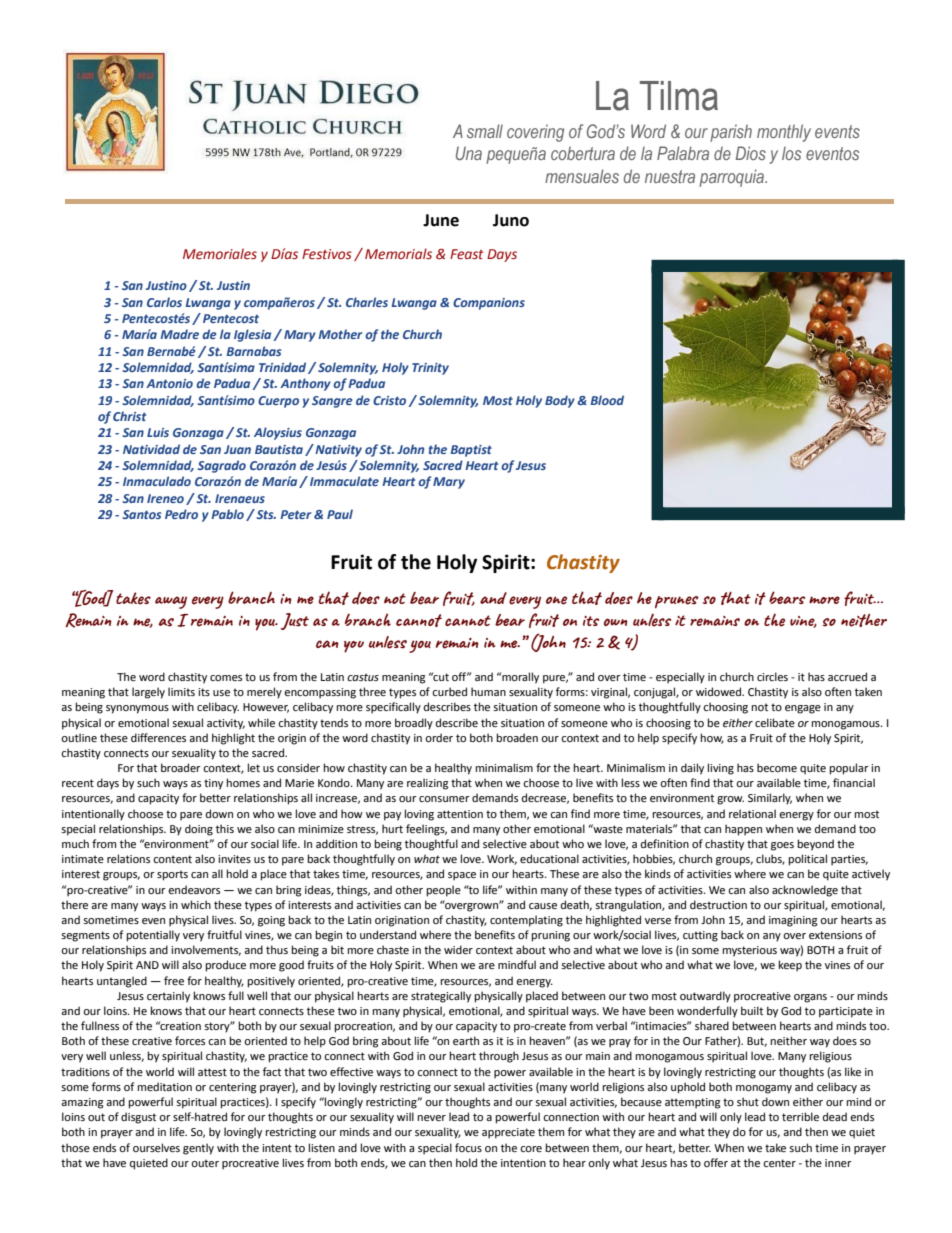 This document has height=1233, width=952. Describe the element at coordinates (468, 1147) in the document. I see `focus` at that location.
